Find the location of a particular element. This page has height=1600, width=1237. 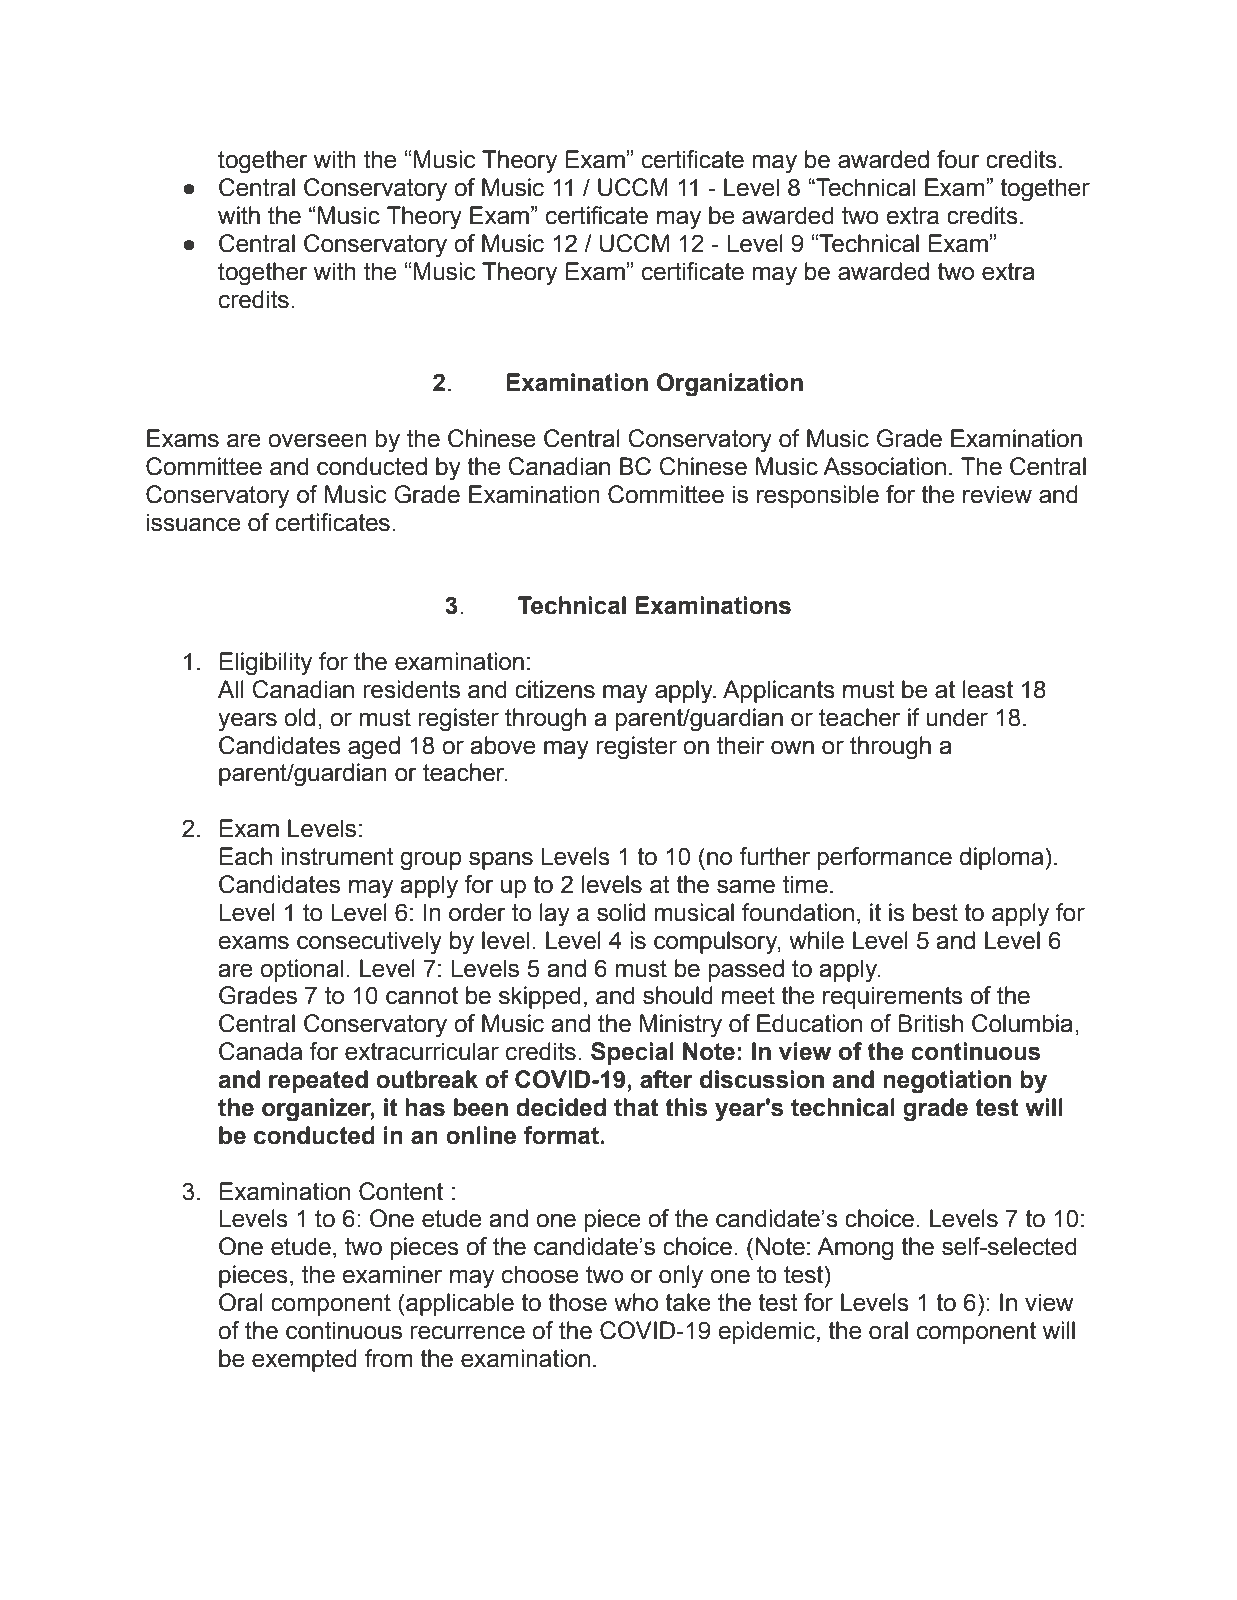

exempted is located at coordinates (304, 1360).
